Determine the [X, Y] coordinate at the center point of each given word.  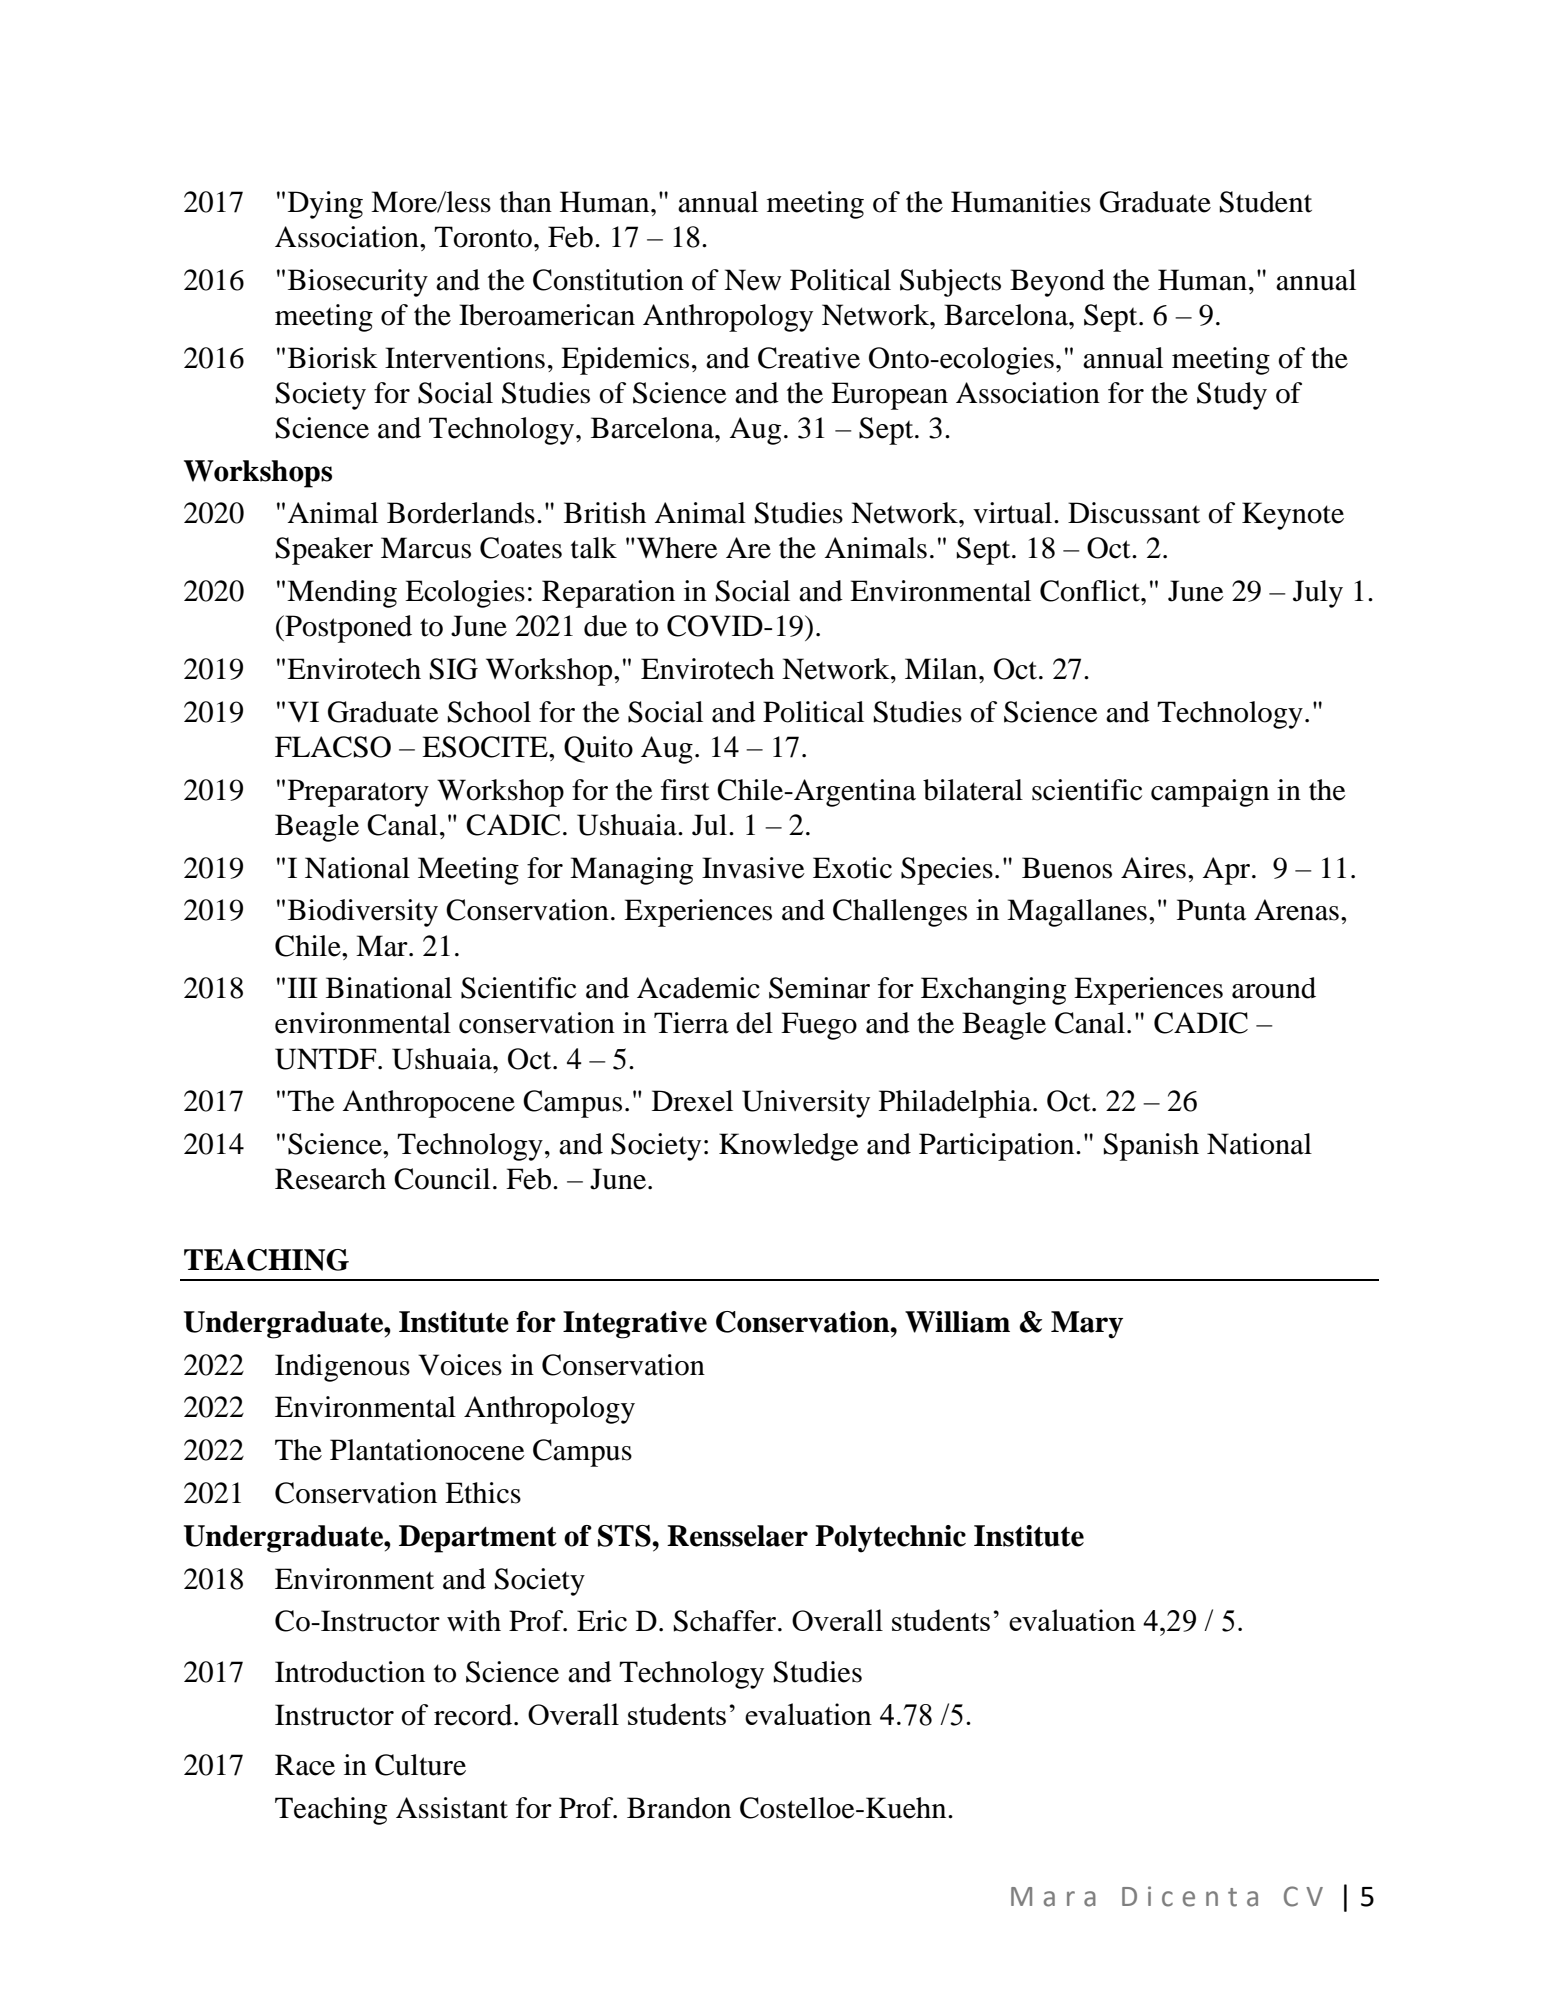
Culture [420, 1765]
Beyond [1057, 283]
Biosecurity [358, 283]
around [1274, 988]
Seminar [819, 988]
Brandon [679, 1808]
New [752, 280]
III [303, 987]
